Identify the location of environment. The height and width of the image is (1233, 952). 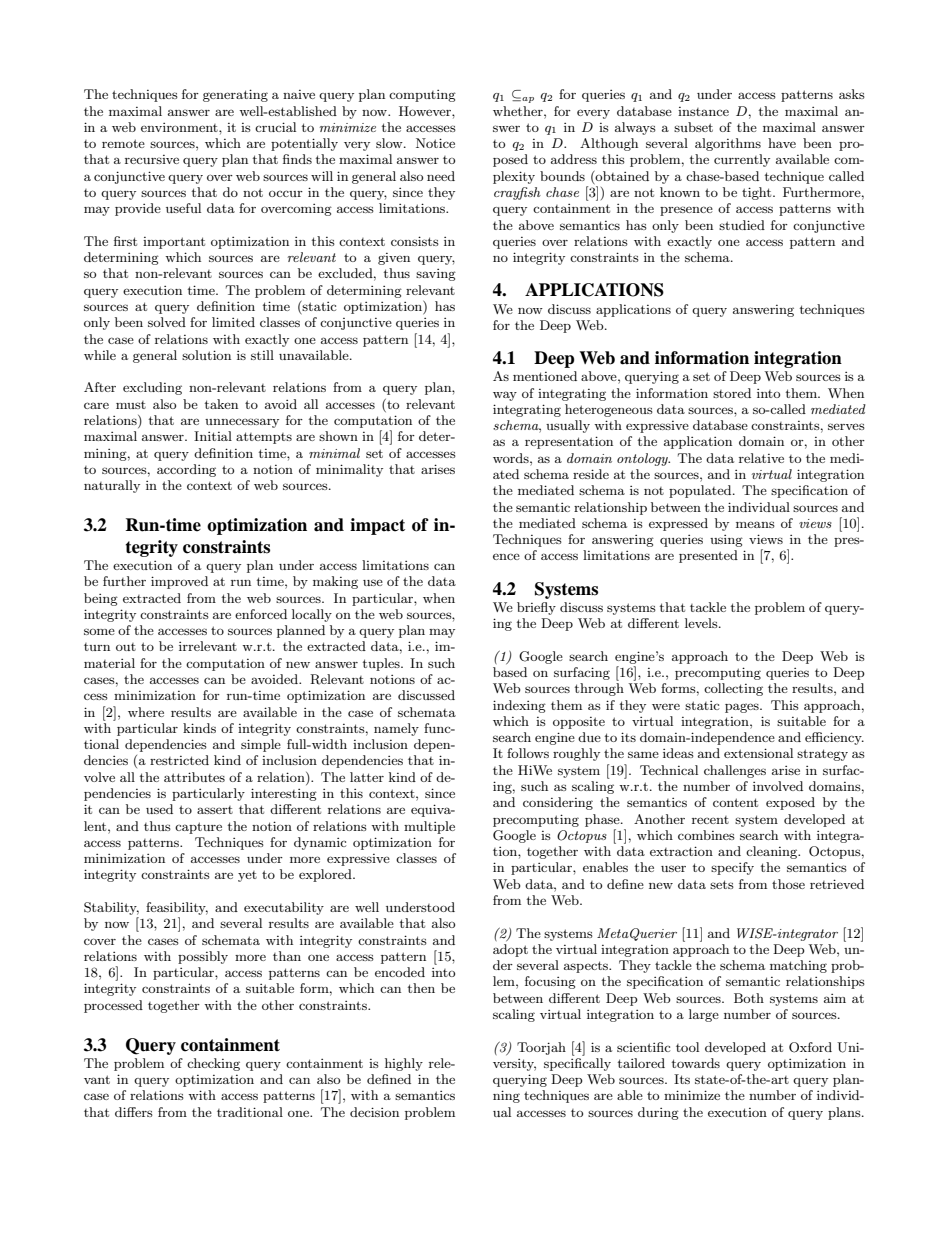
(180, 127).
